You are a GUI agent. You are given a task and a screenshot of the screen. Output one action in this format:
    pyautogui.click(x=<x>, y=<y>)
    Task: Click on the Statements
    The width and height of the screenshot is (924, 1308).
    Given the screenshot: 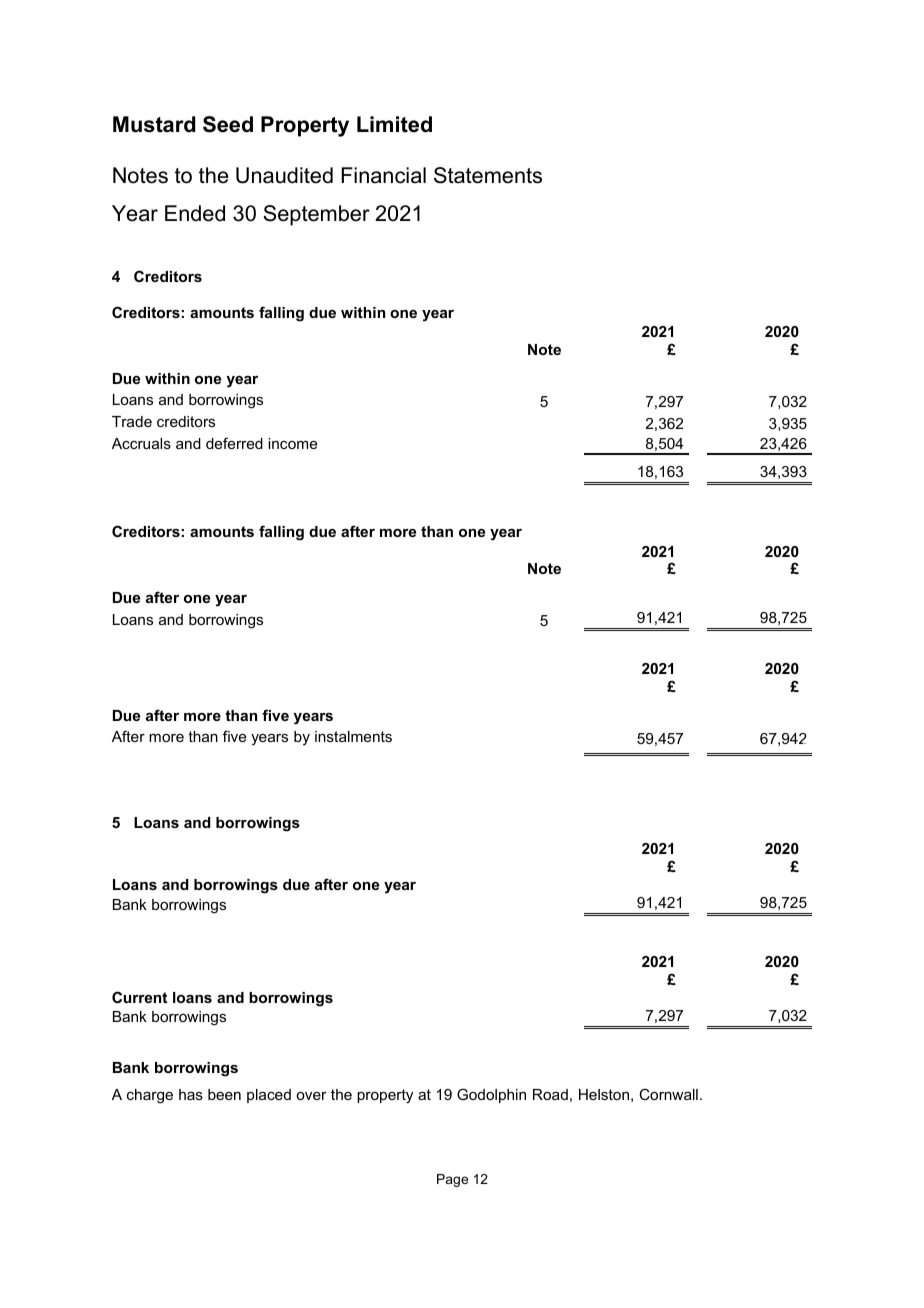 What is the action you would take?
    pyautogui.click(x=488, y=175)
